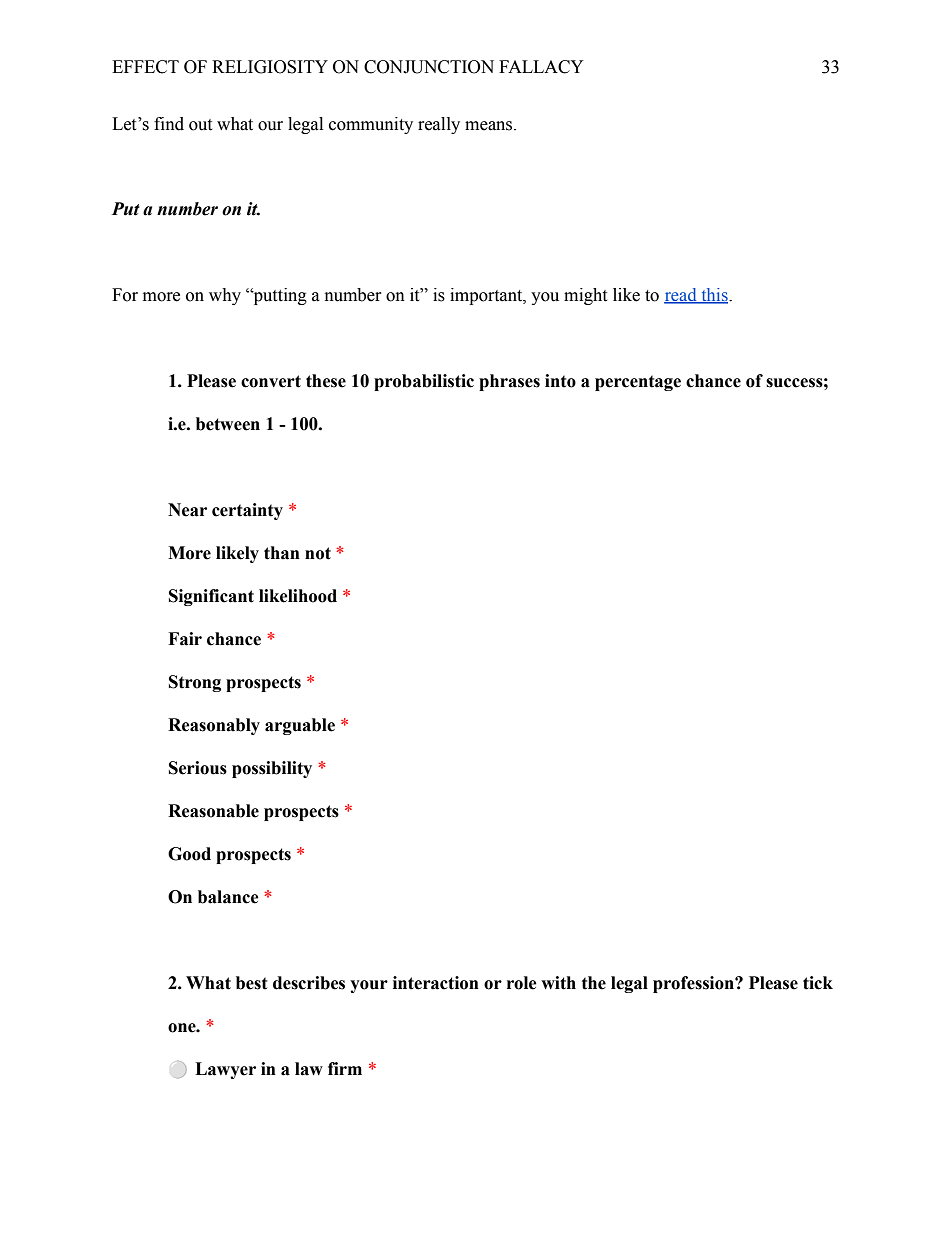  What do you see at coordinates (225, 296) in the document?
I see `why` at bounding box center [225, 296].
